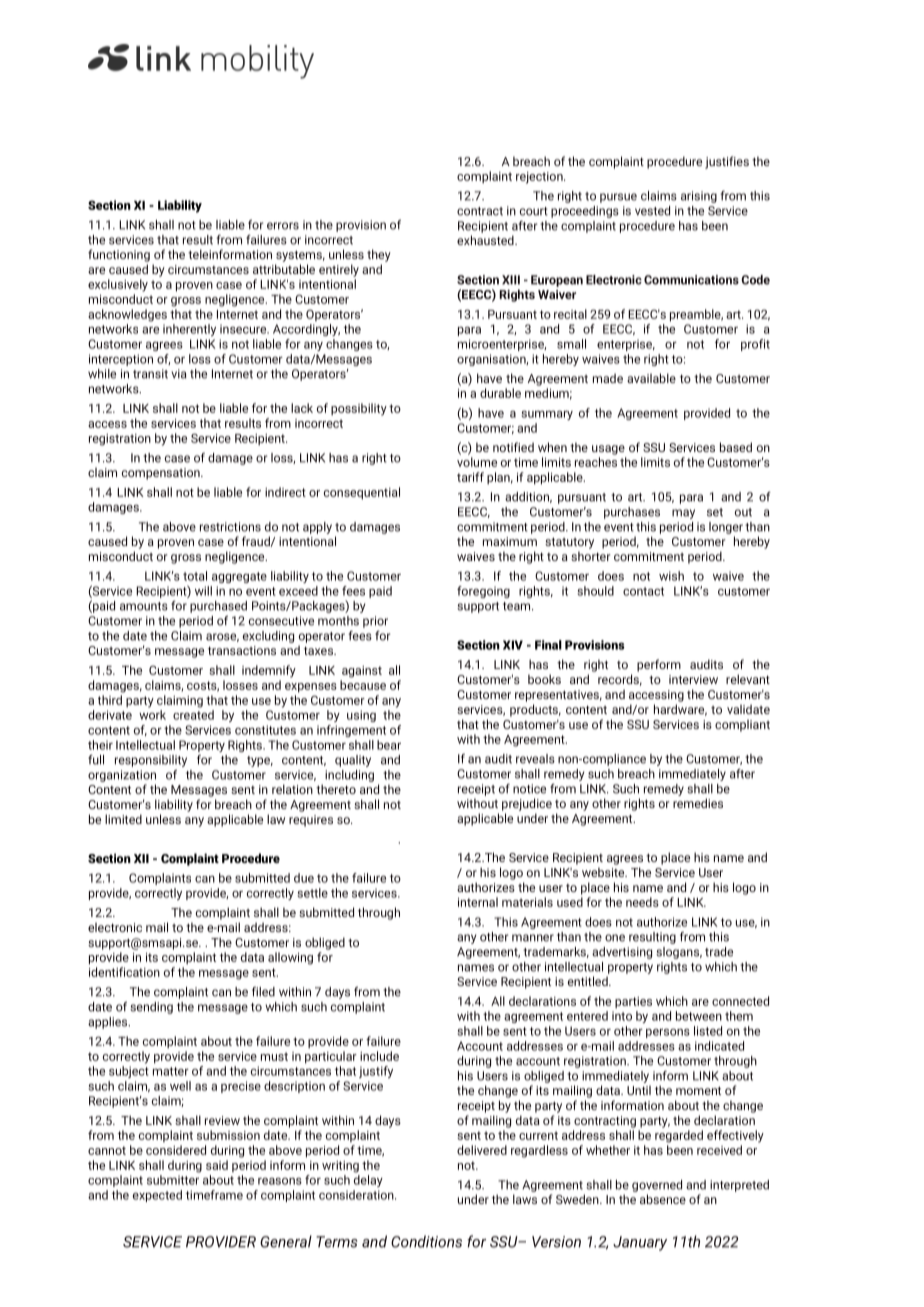  Describe the element at coordinates (124, 972) in the screenshot. I see `identification` at that location.
